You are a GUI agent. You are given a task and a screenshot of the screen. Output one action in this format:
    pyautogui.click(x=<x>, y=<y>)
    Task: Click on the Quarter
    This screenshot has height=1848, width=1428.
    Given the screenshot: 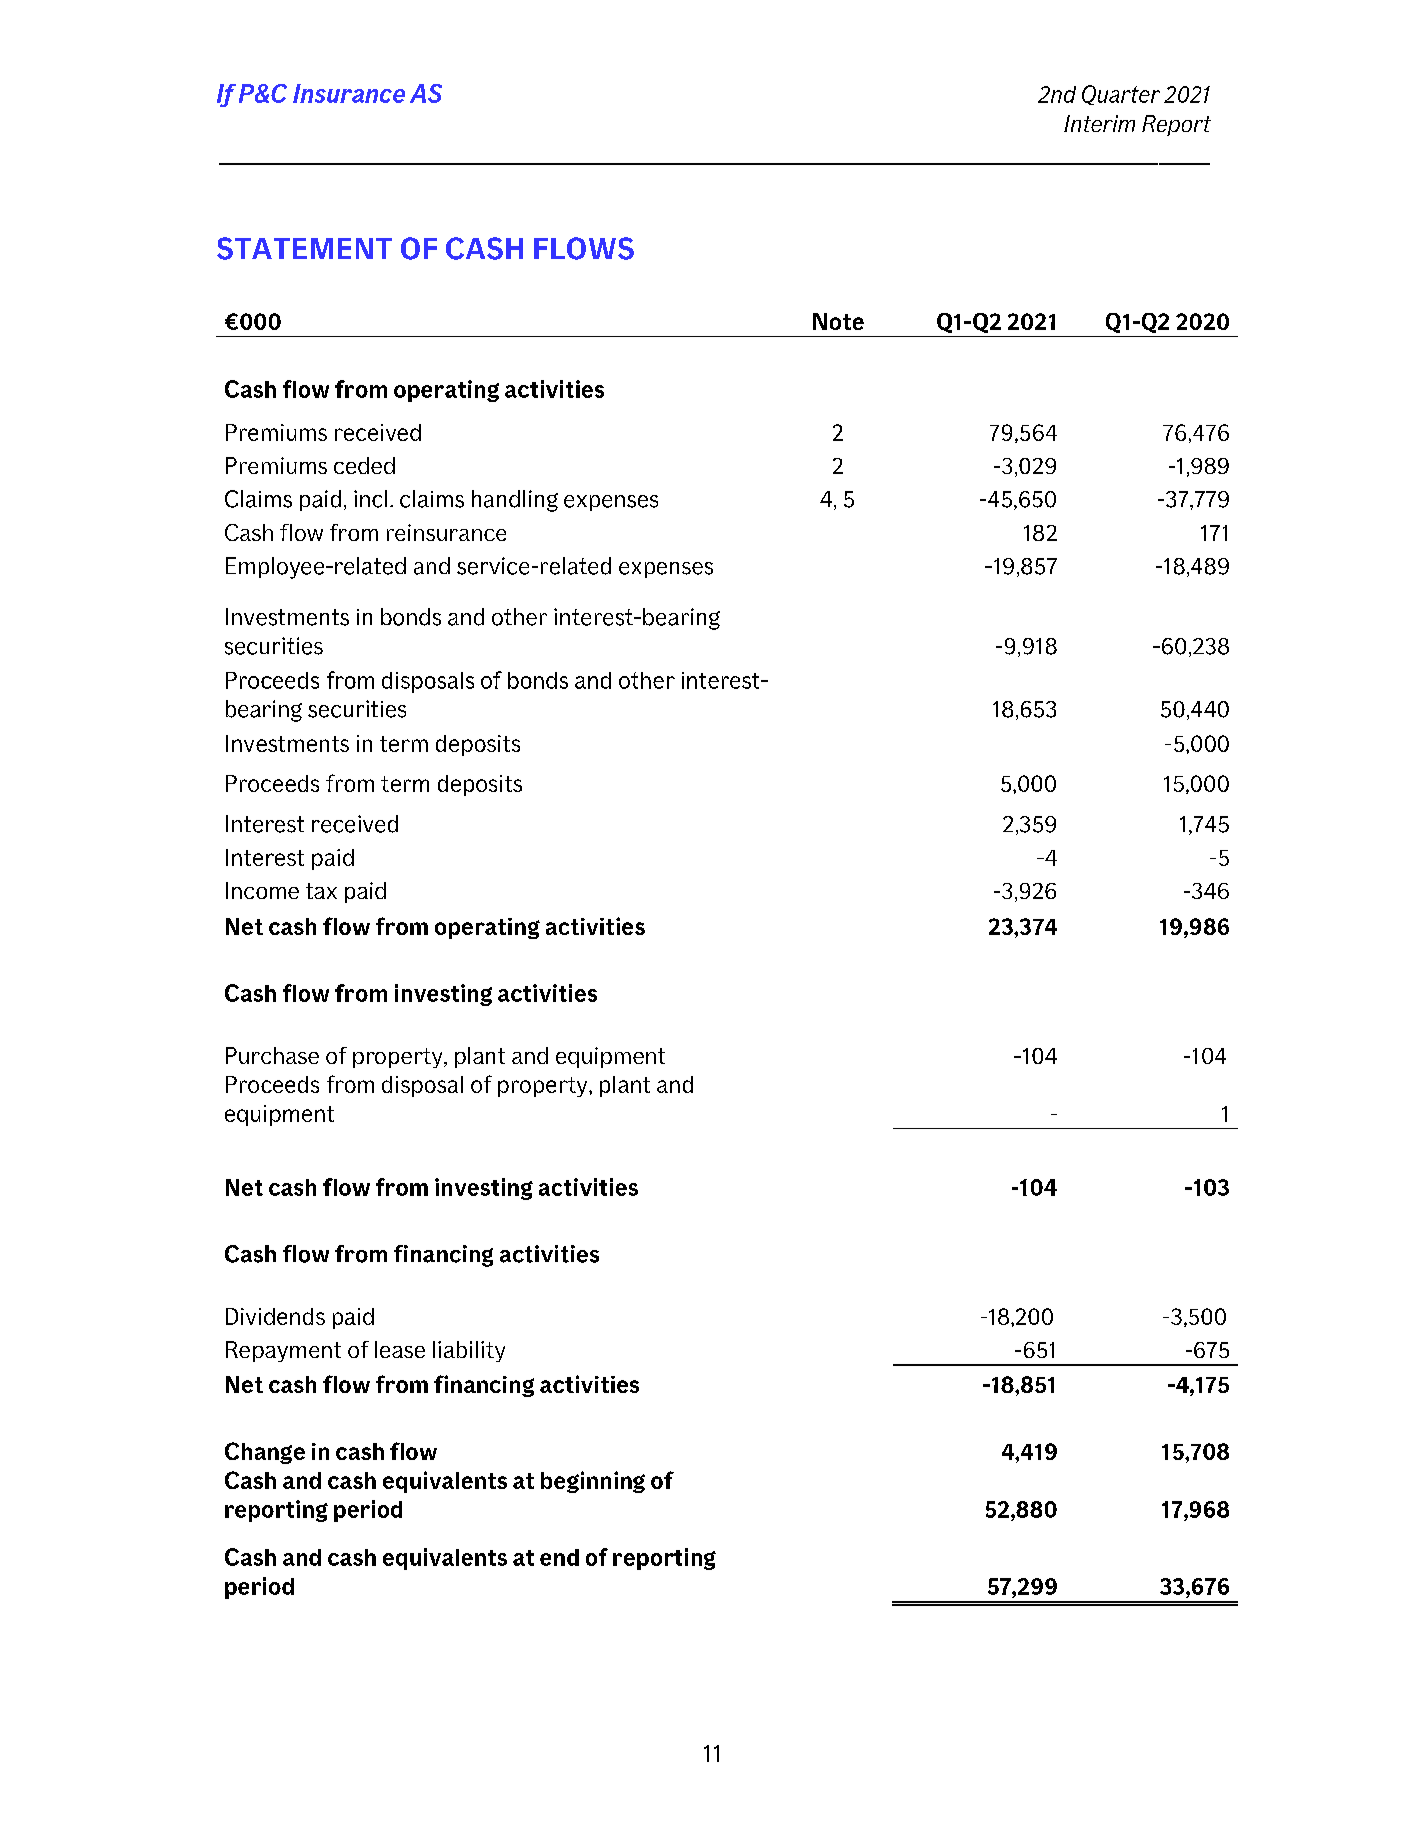 What is the action you would take?
    pyautogui.click(x=1121, y=95)
